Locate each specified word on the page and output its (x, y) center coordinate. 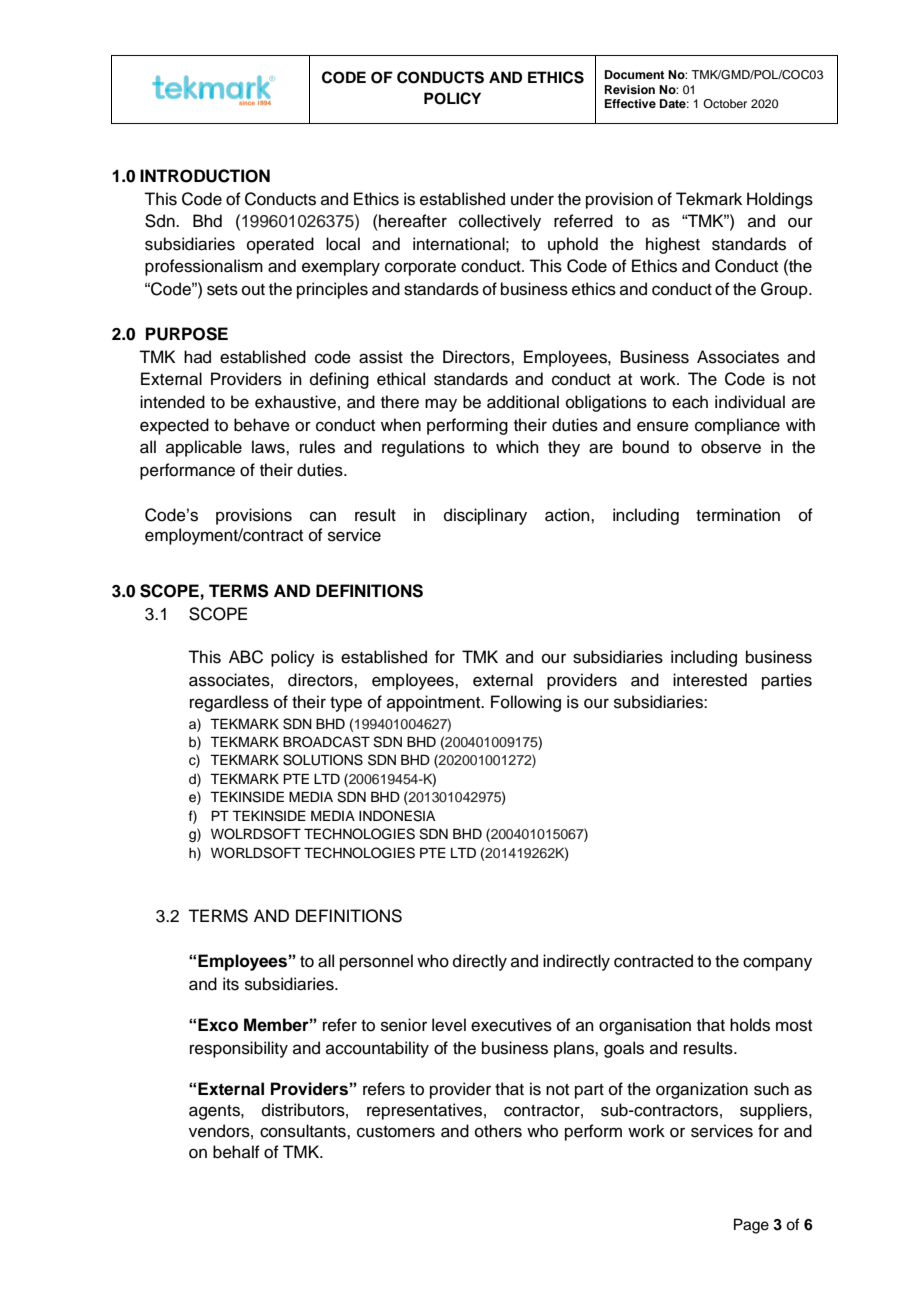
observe (731, 447)
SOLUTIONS (323, 760)
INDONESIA (397, 816)
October (725, 103)
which (517, 447)
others (498, 1131)
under (532, 199)
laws (269, 447)
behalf (236, 1152)
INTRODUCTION (205, 176)
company (777, 964)
